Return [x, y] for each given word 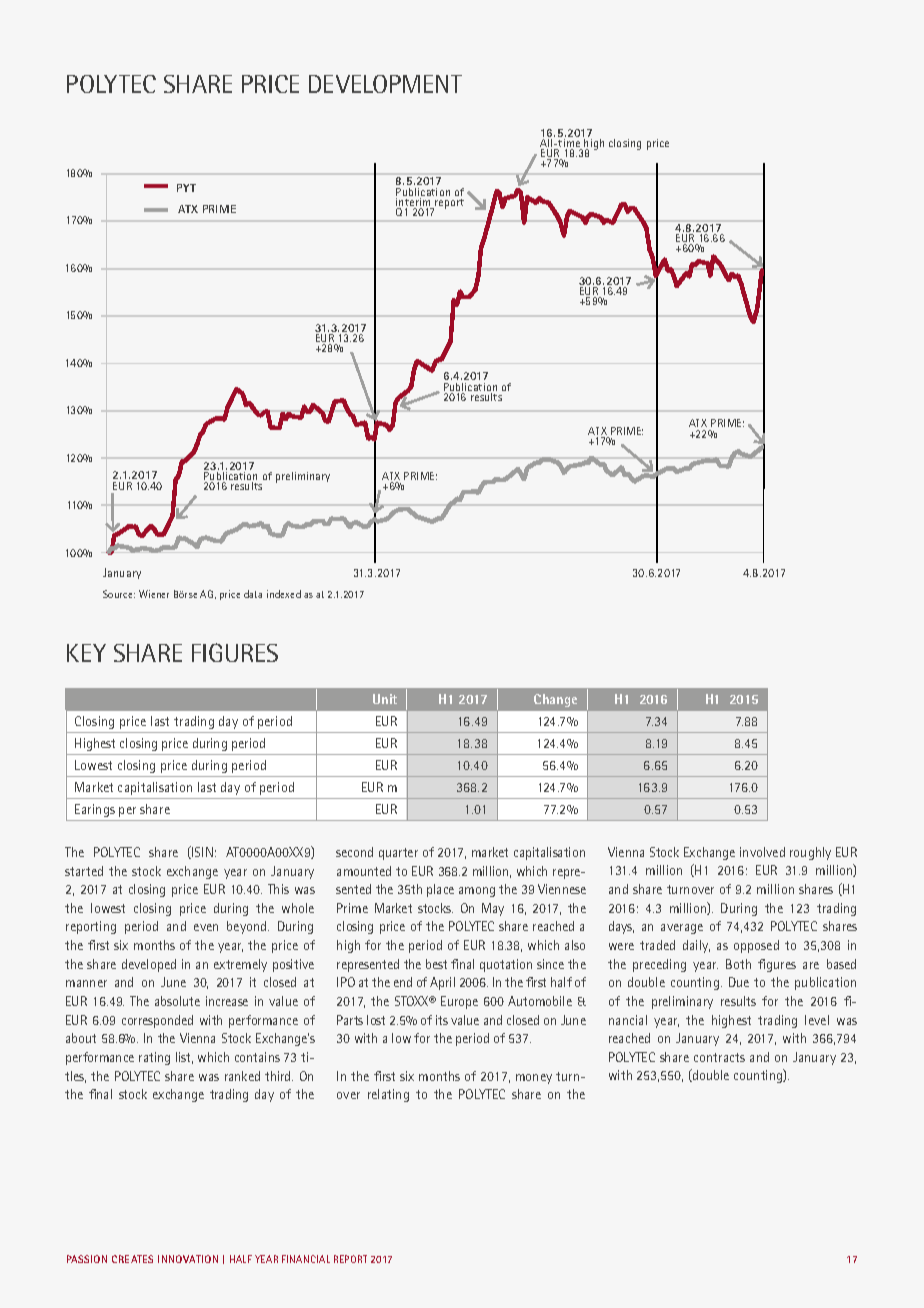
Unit [385, 699]
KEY [86, 653]
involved [762, 852]
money [534, 1079]
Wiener [154, 594]
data [253, 594]
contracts [719, 1057]
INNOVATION [188, 1259]
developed [149, 965]
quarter [398, 854]
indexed [284, 594]
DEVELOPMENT [385, 84]
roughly [810, 853]
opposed [756, 946]
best [436, 964]
